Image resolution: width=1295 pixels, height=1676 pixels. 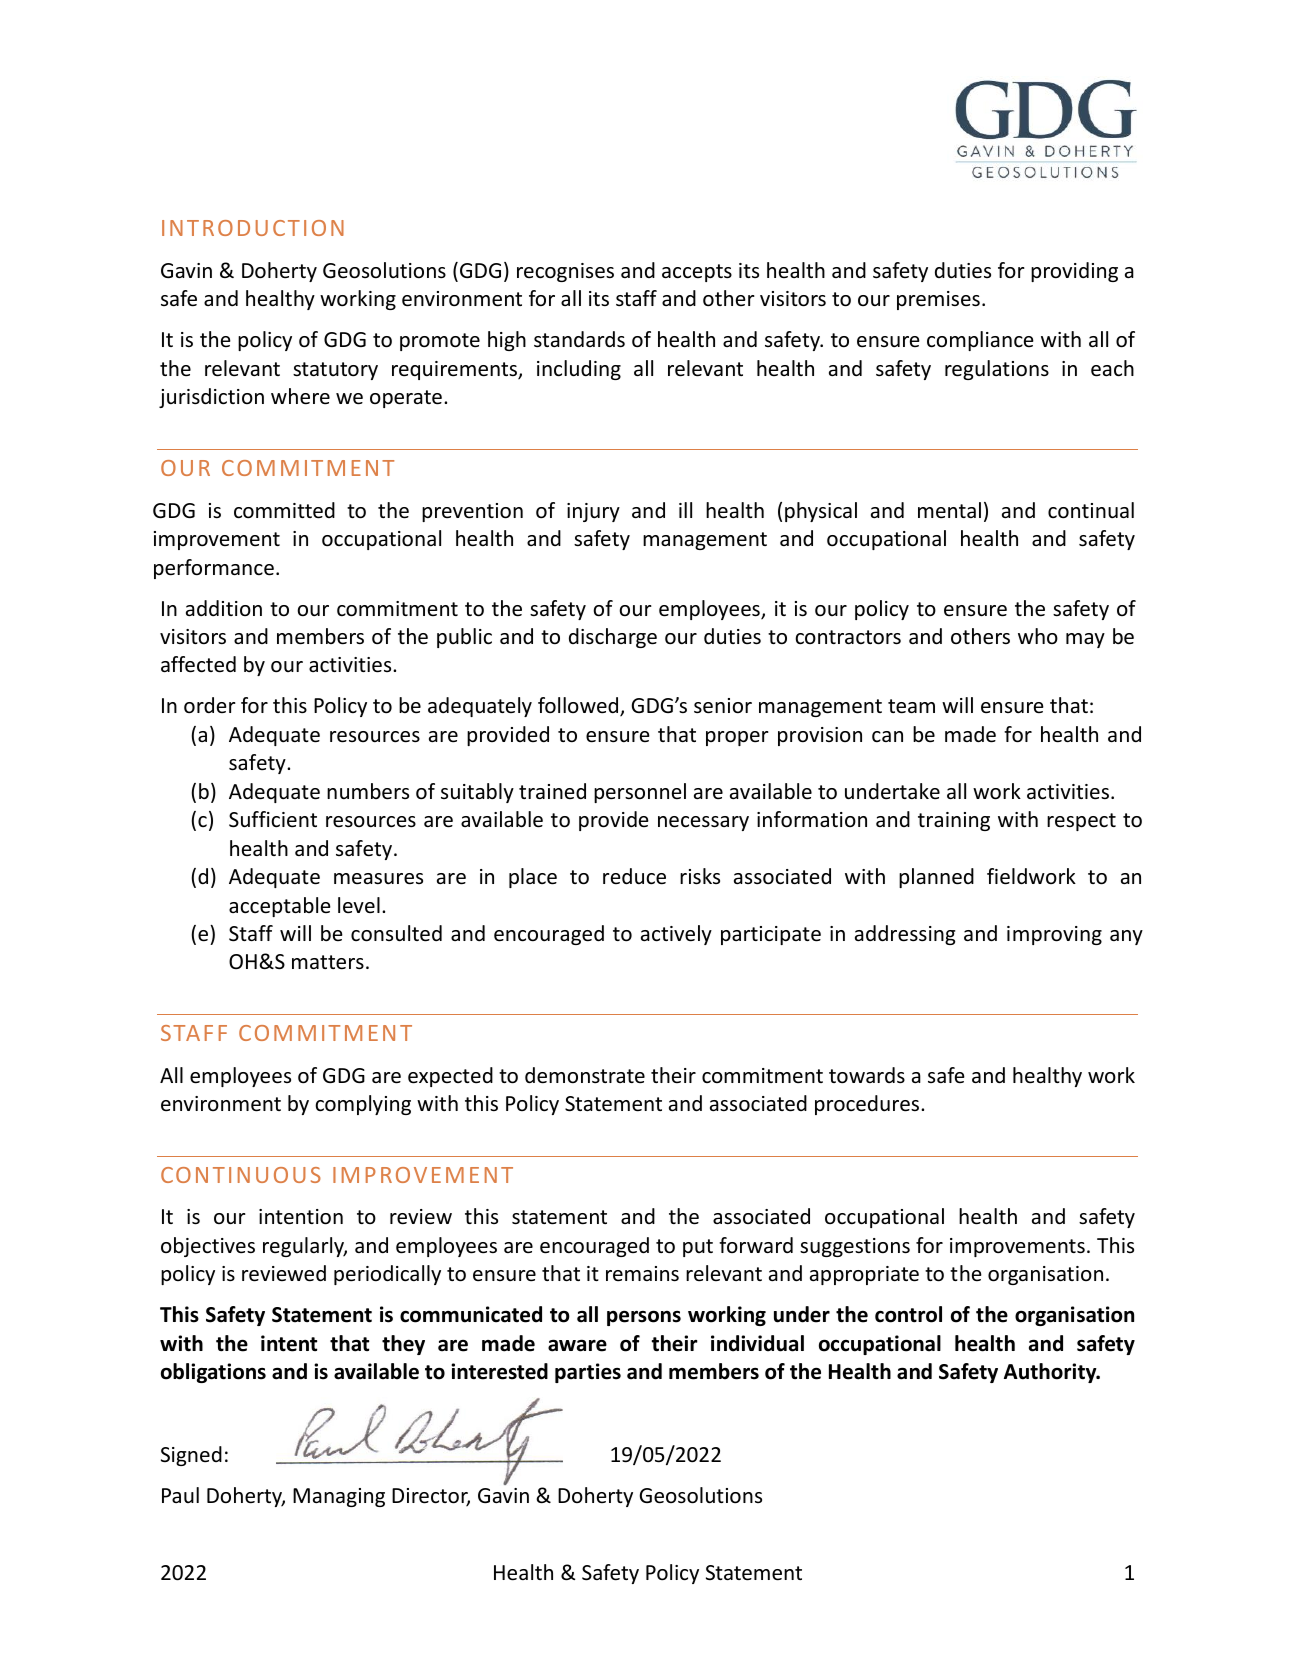 I want to click on planned, so click(x=936, y=878).
